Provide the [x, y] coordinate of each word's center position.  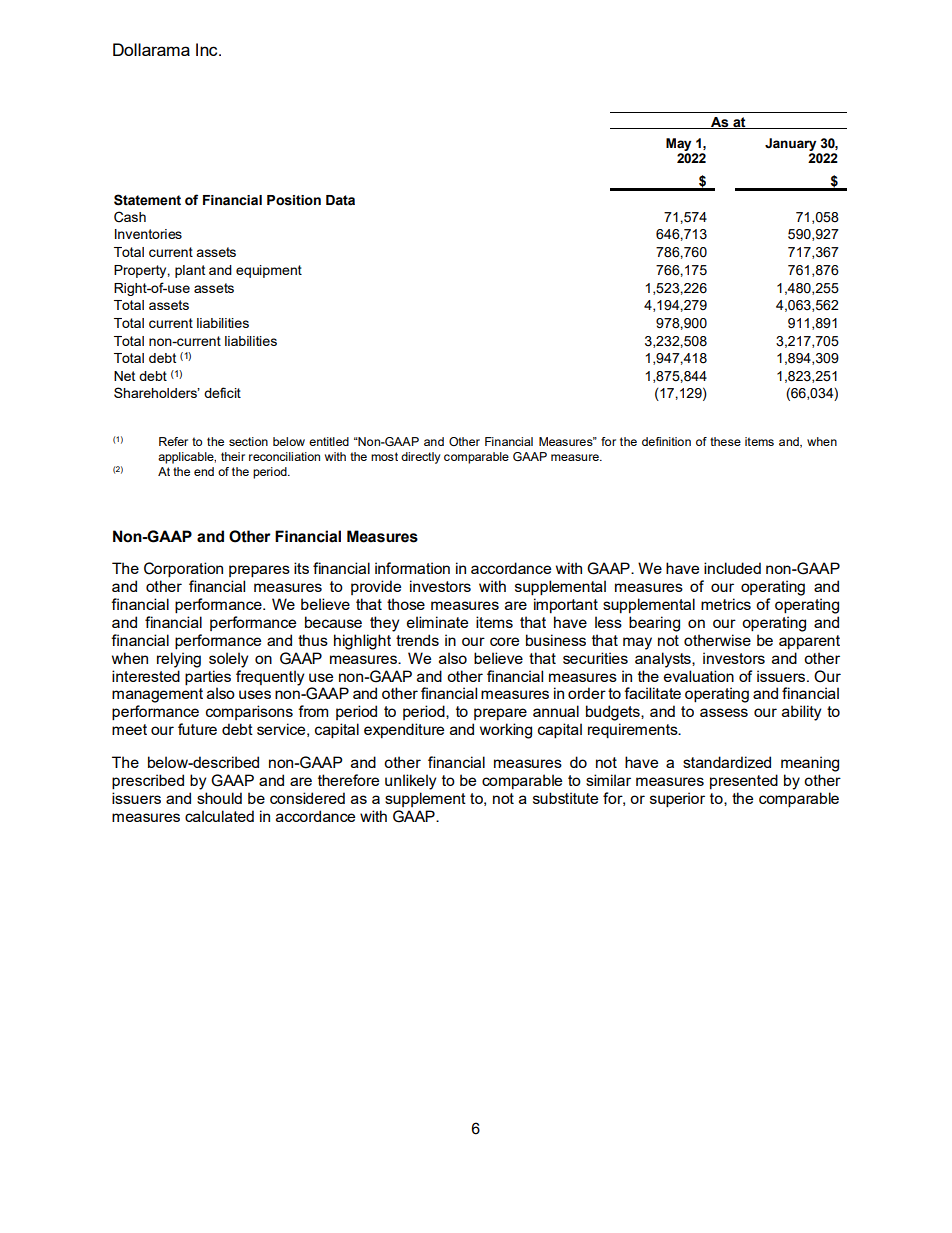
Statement [147, 200]
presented [744, 781]
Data [340, 200]
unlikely [410, 782]
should [219, 798]
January [790, 144]
